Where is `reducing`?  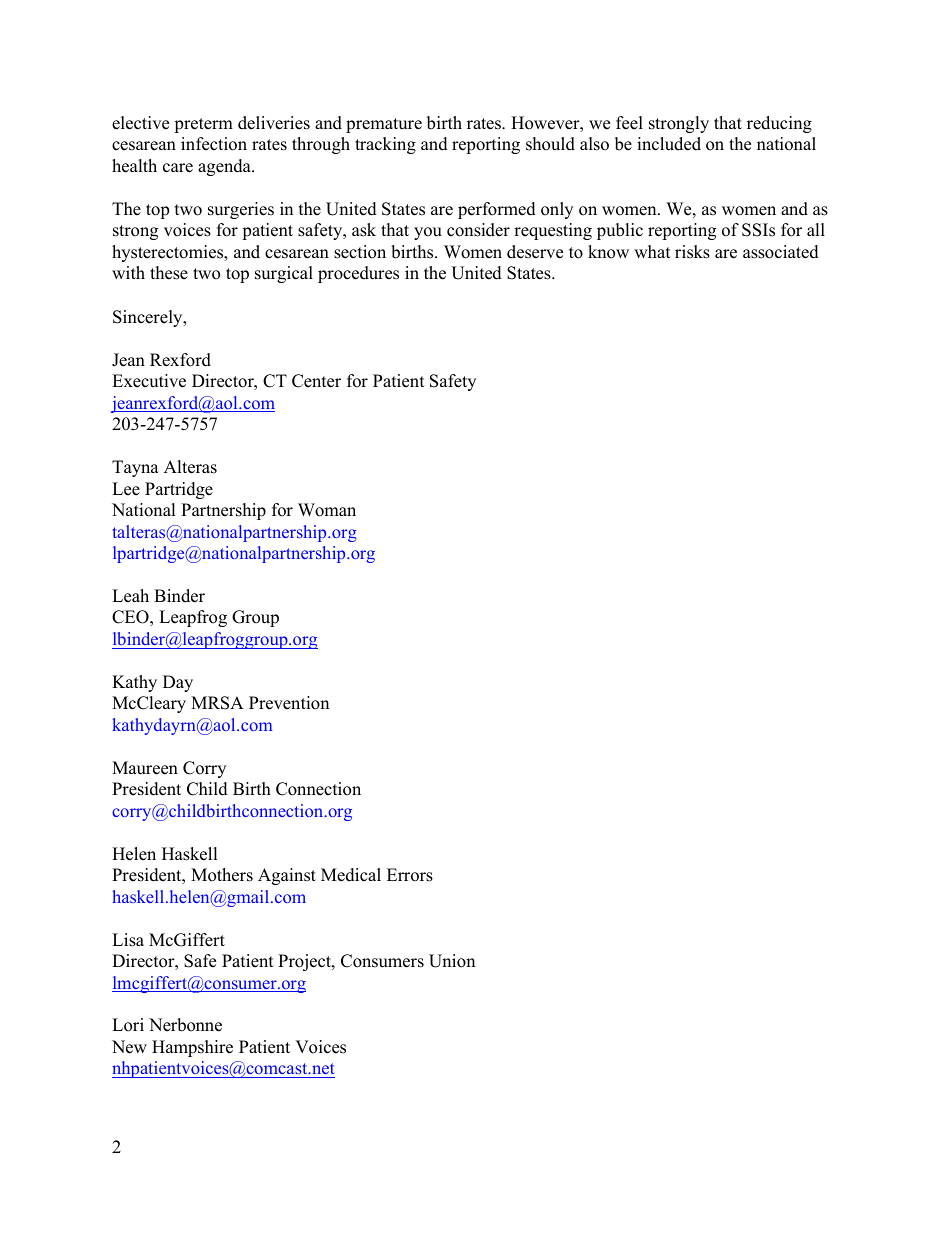 reducing is located at coordinates (779, 124).
